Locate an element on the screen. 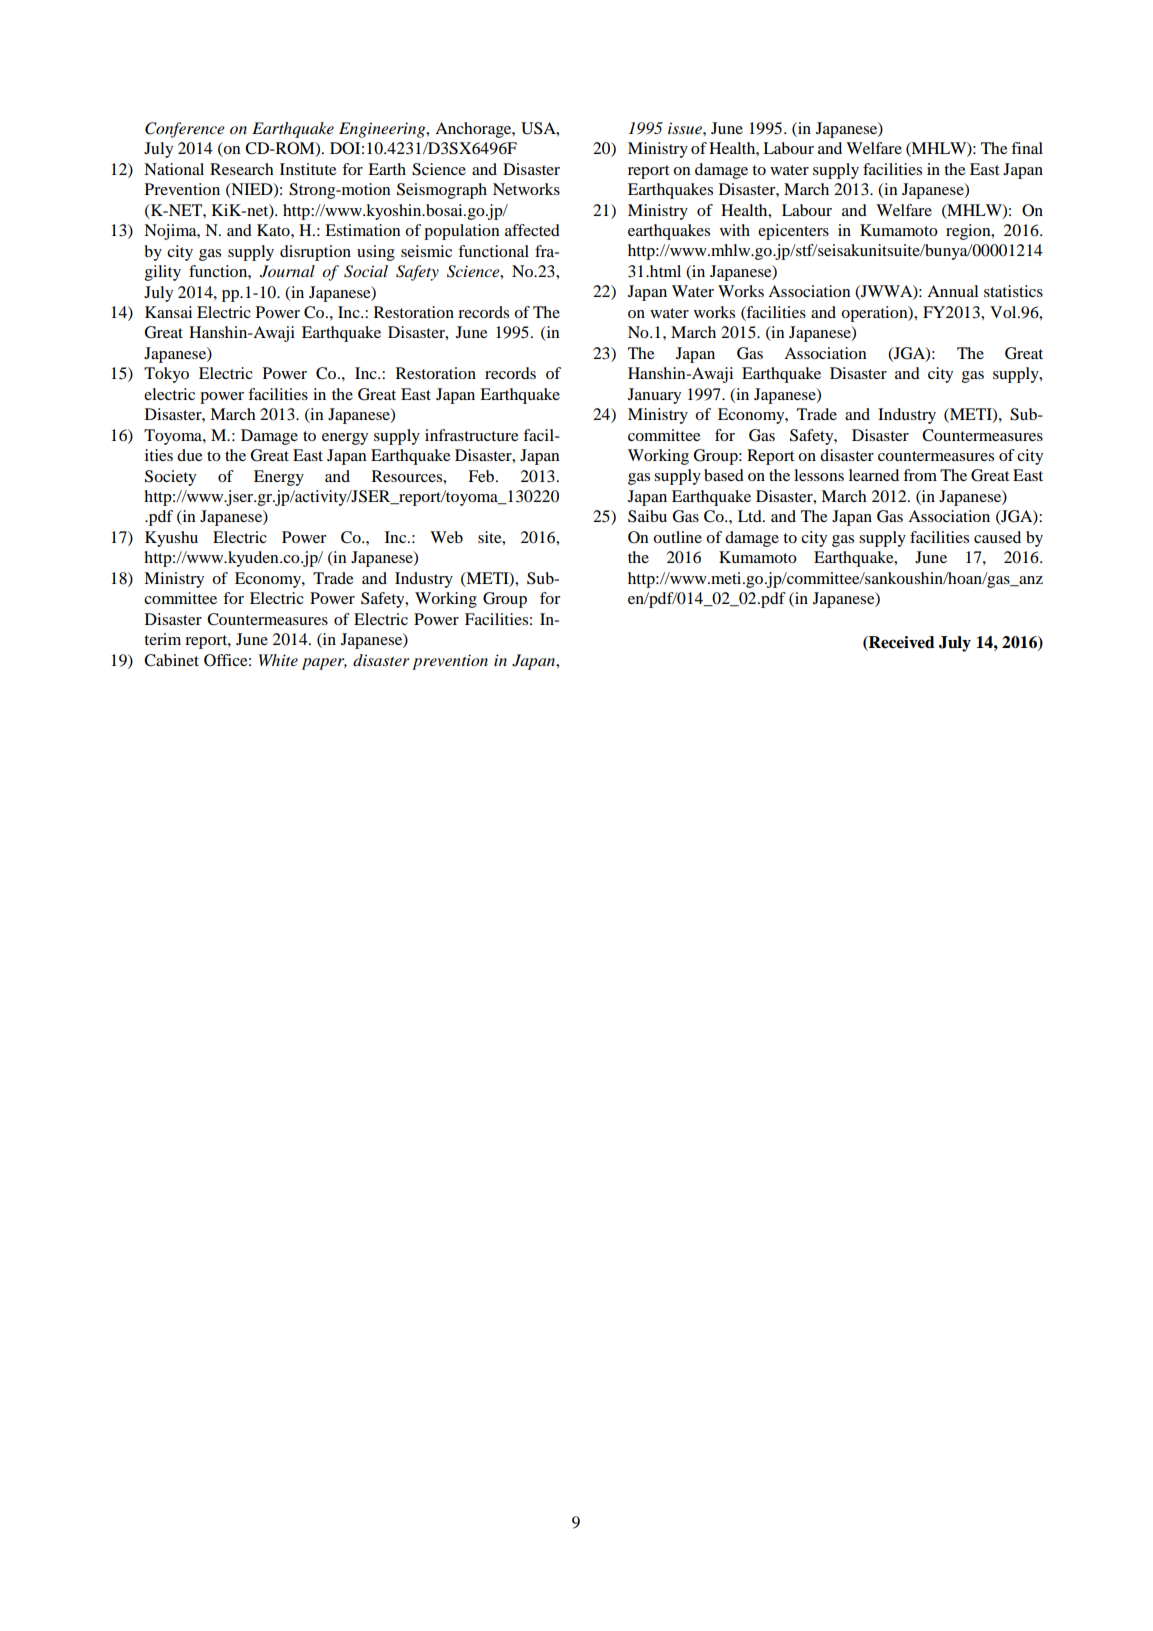 The image size is (1153, 1631). issue is located at coordinates (686, 128).
